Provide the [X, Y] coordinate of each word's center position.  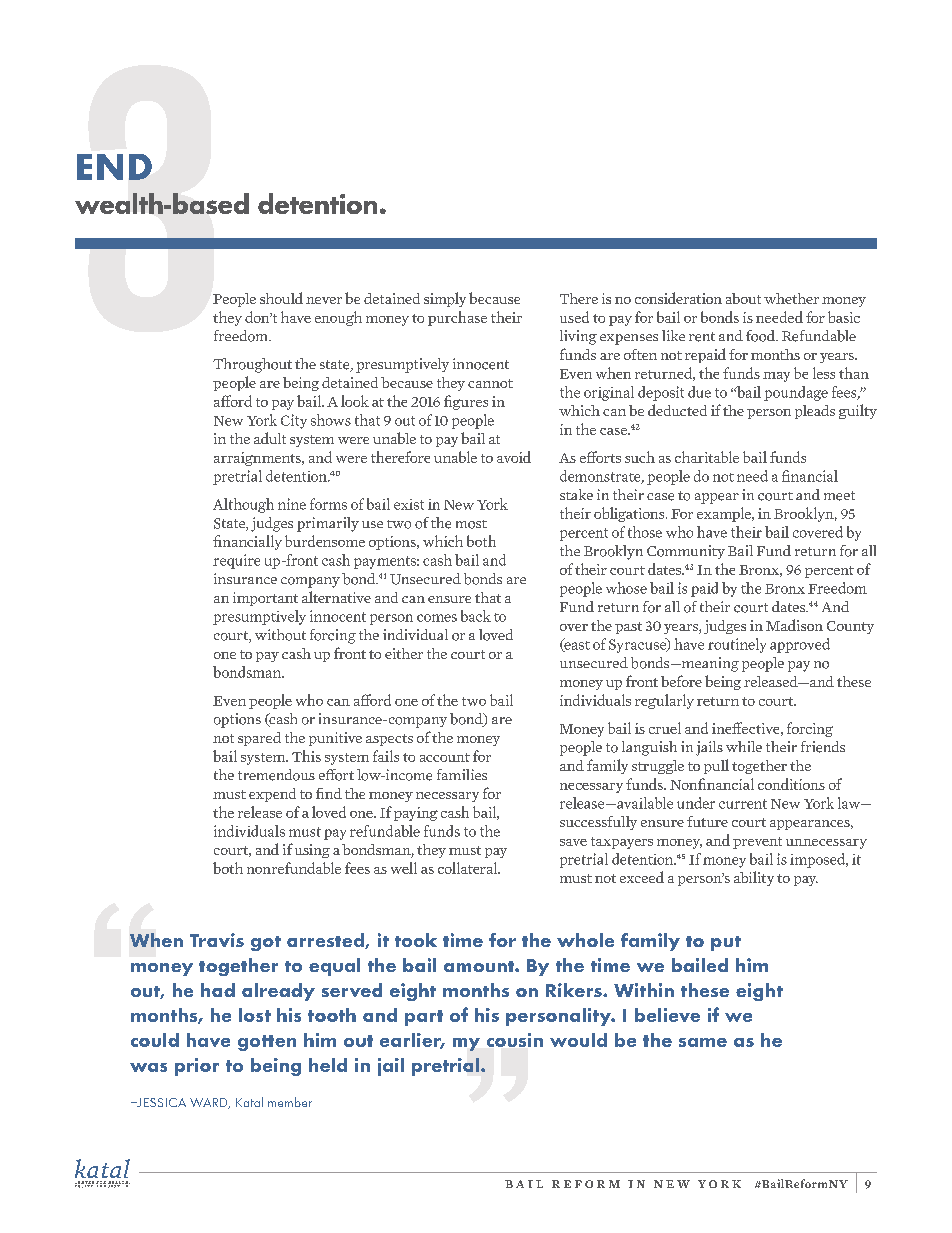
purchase [457, 318]
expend [272, 795]
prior [197, 1067]
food [761, 336]
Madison [794, 625]
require [236, 561]
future [707, 821]
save [573, 842]
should [281, 298]
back [476, 616]
